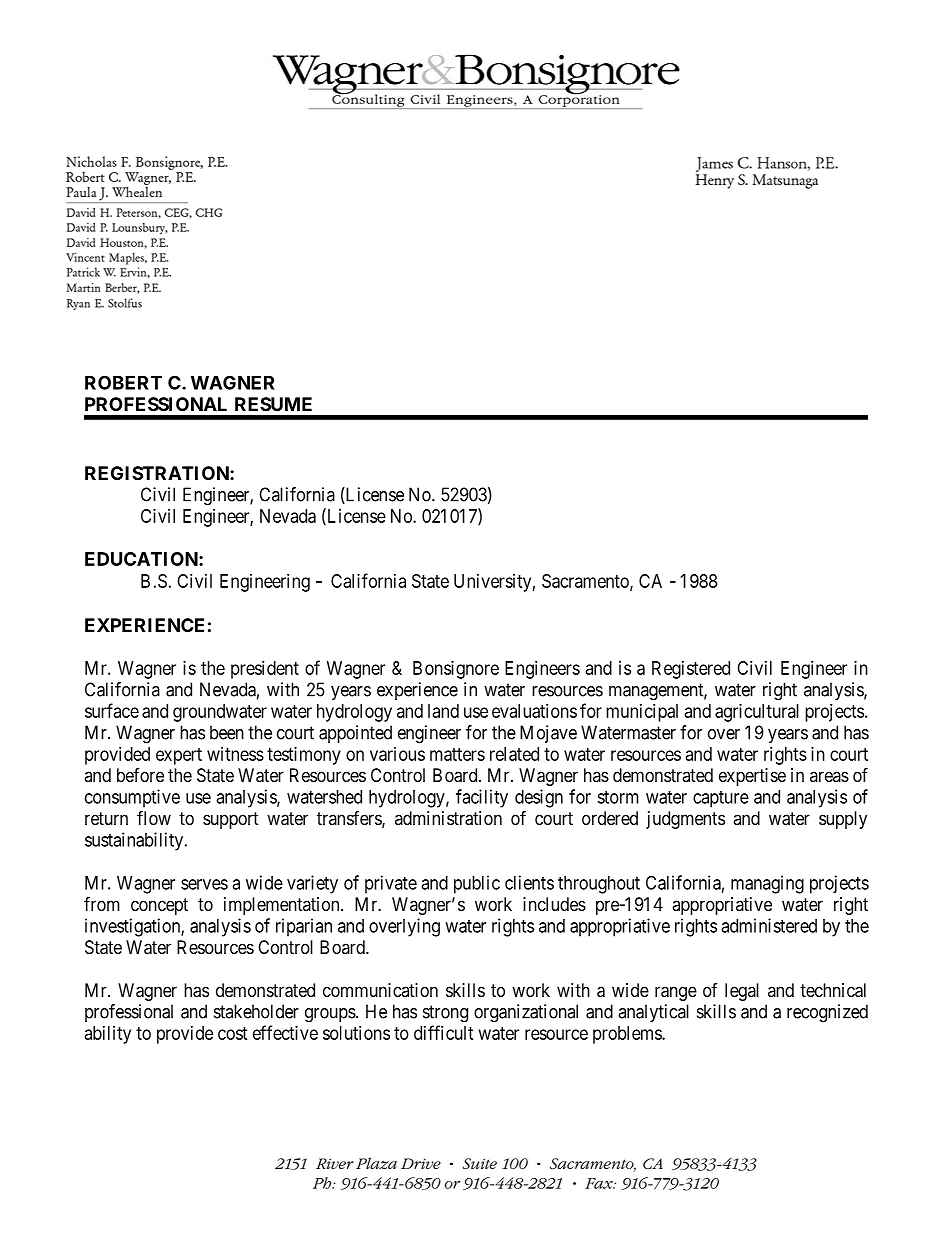 The image size is (952, 1233). What do you see at coordinates (767, 884) in the screenshot?
I see `managing` at bounding box center [767, 884].
